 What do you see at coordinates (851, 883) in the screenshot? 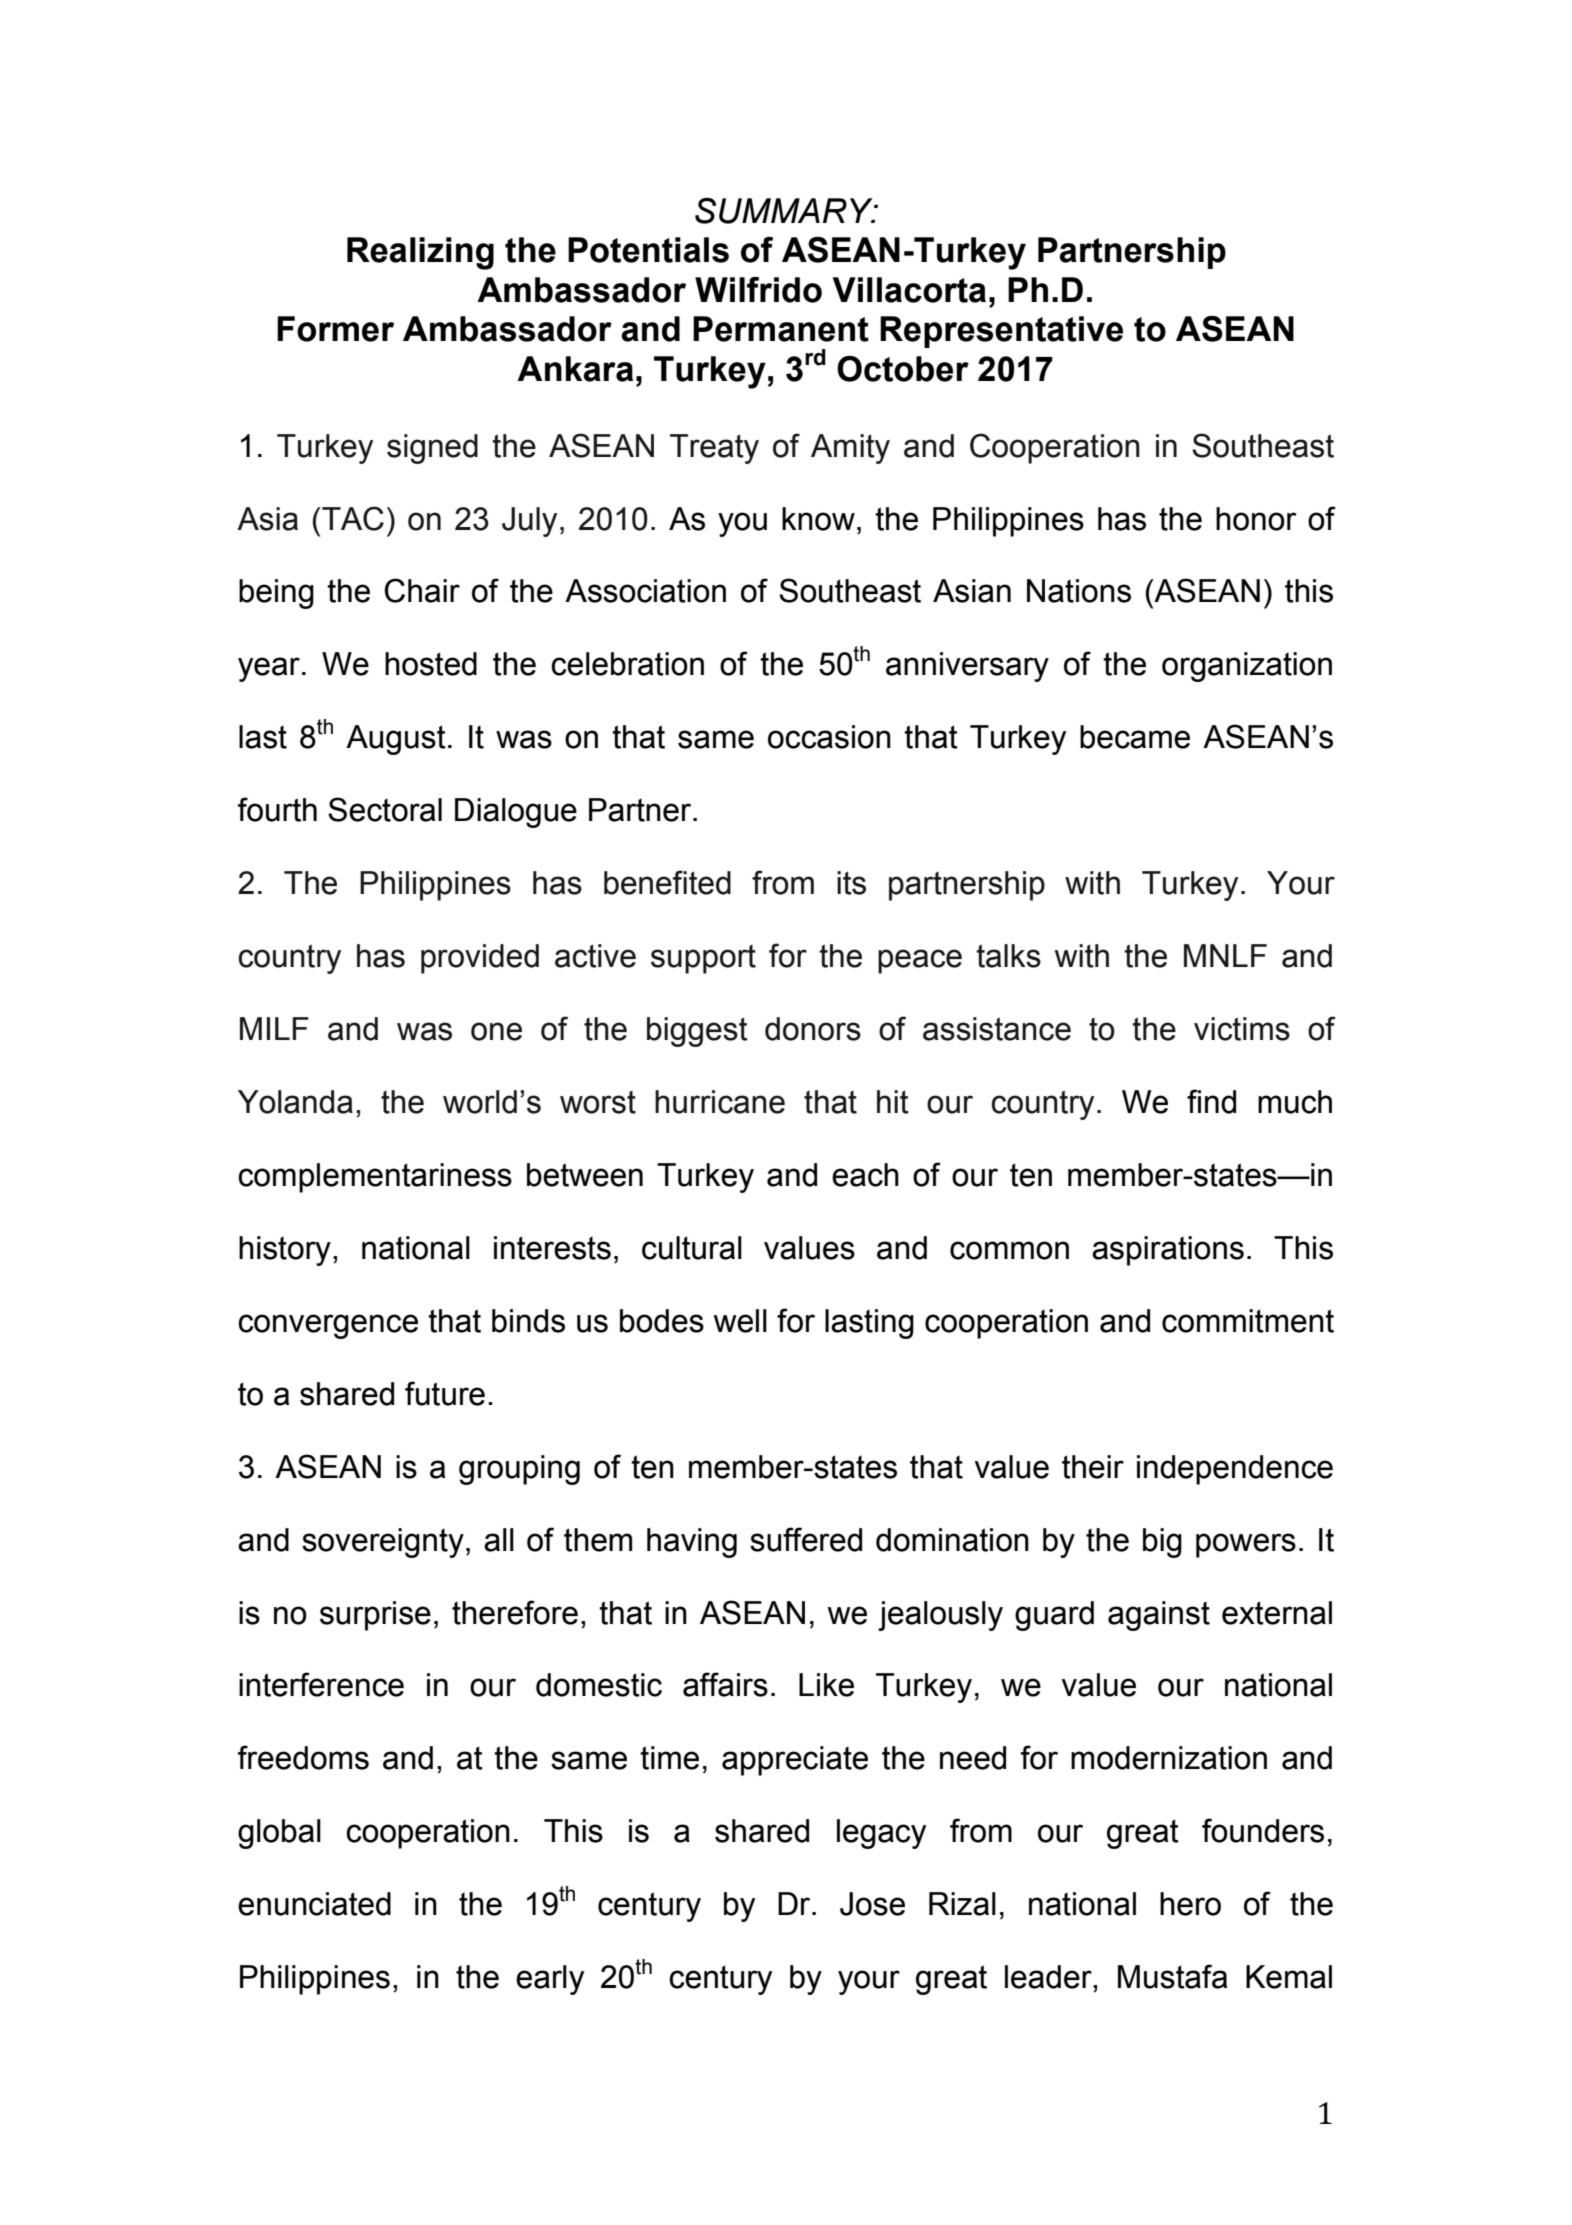
I see `its` at bounding box center [851, 883].
